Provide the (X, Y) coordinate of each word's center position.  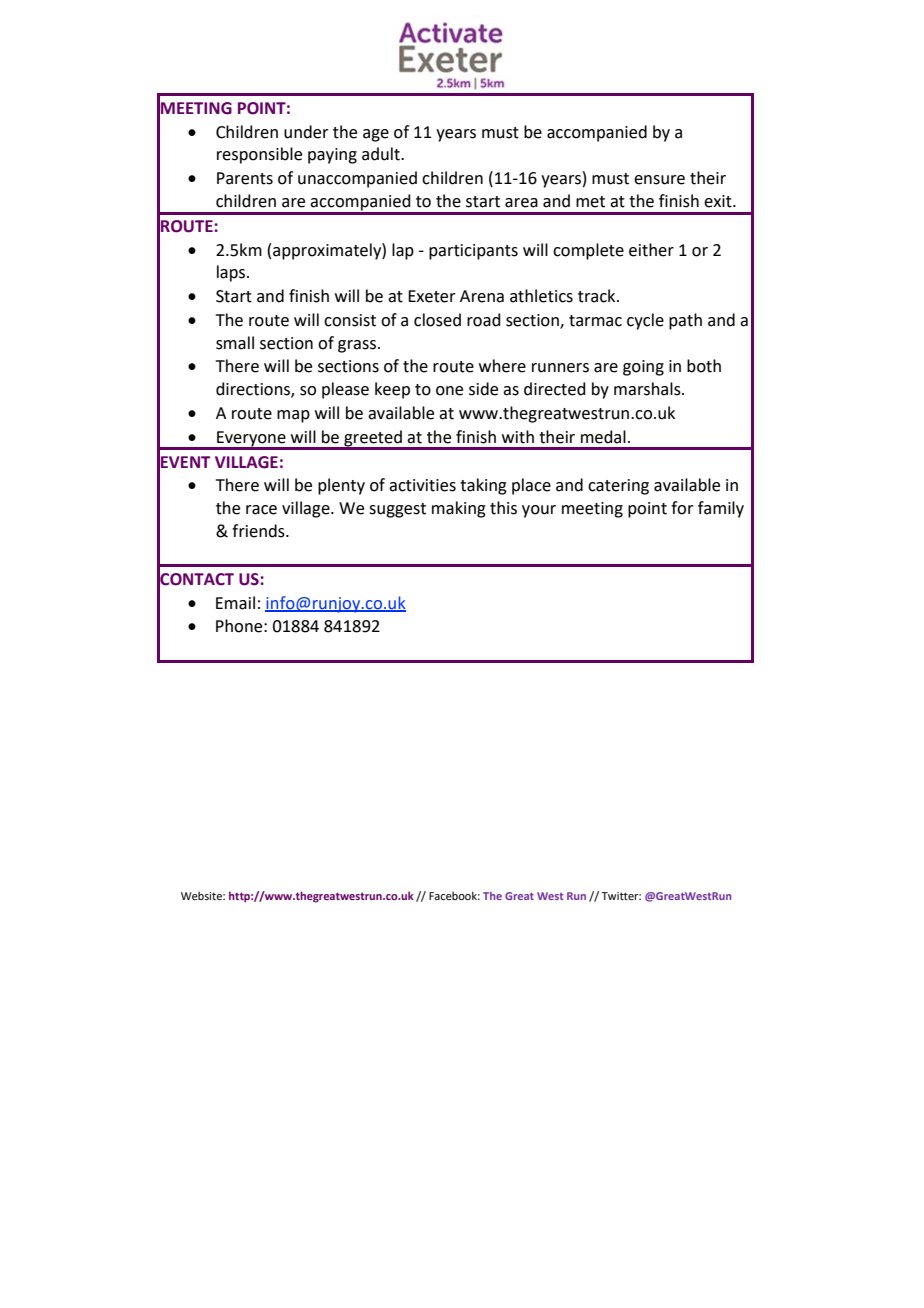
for (682, 508)
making (459, 509)
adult (382, 154)
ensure (659, 180)
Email (235, 603)
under (306, 132)
